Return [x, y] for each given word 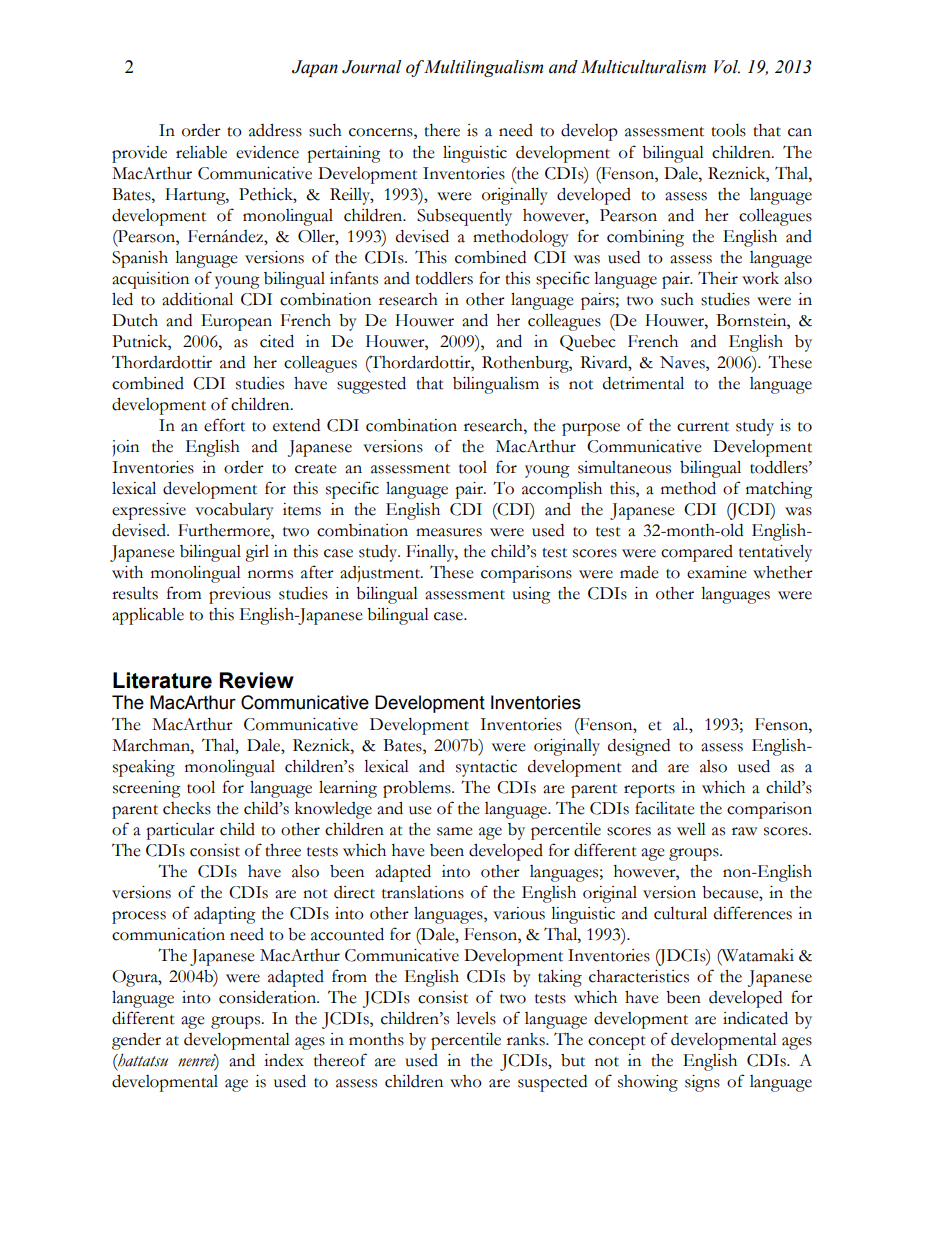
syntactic [486, 768]
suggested [371, 385]
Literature [162, 680]
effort [224, 425]
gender [136, 1041]
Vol [727, 67]
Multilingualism [483, 68]
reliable [201, 152]
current [703, 427]
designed [639, 747]
